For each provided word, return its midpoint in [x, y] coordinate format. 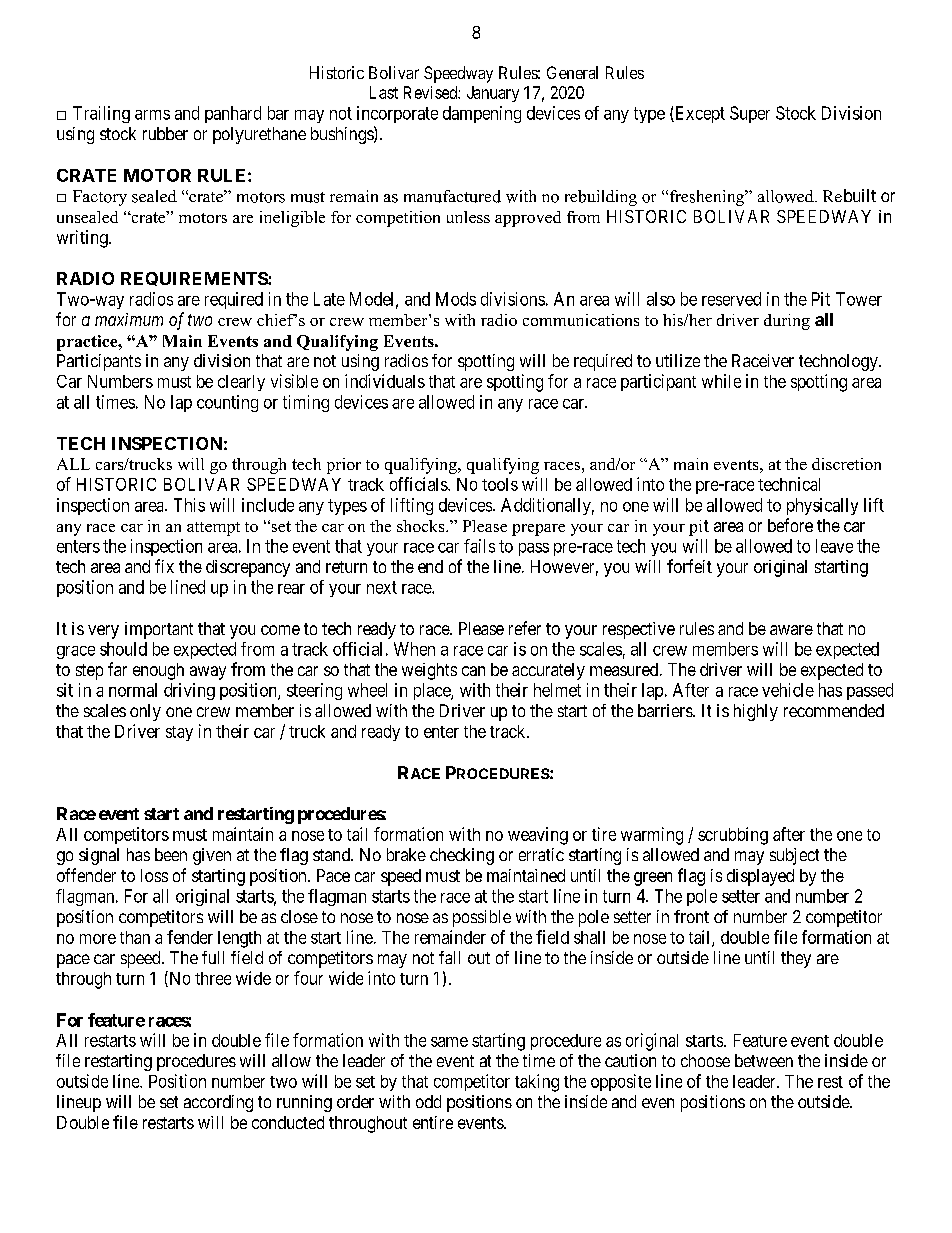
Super [750, 114]
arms [152, 115]
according [218, 1103]
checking [462, 856]
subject [794, 856]
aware [791, 630]
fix [164, 566]
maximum [129, 319]
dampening [482, 114]
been [171, 854]
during [787, 322]
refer [525, 628]
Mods [456, 299]
